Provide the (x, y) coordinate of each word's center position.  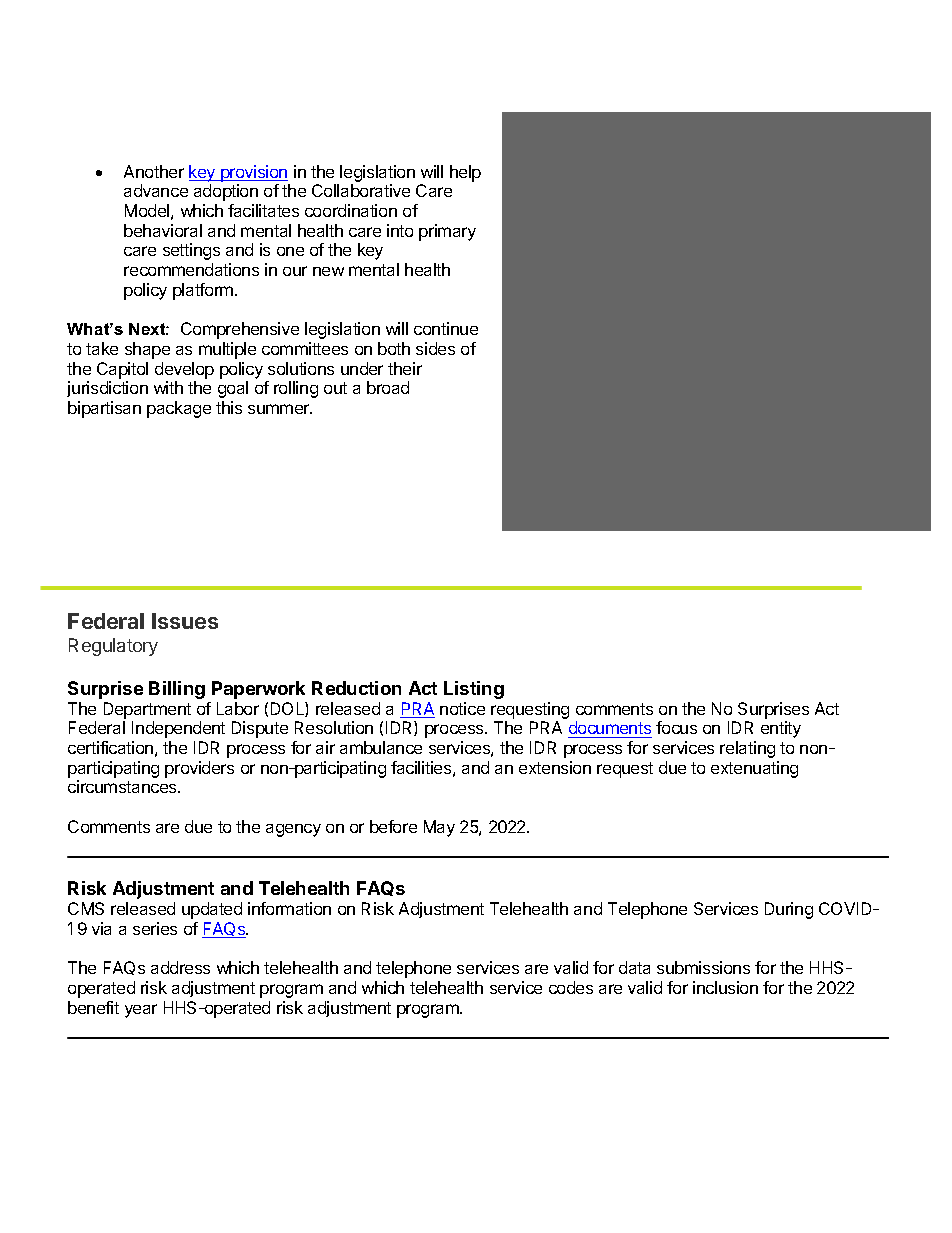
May (439, 828)
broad (388, 387)
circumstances (123, 786)
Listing (474, 690)
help (465, 173)
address (180, 967)
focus (676, 727)
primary (447, 232)
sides (435, 348)
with (168, 387)
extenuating (754, 769)
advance (156, 190)
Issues (185, 621)
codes (571, 987)
